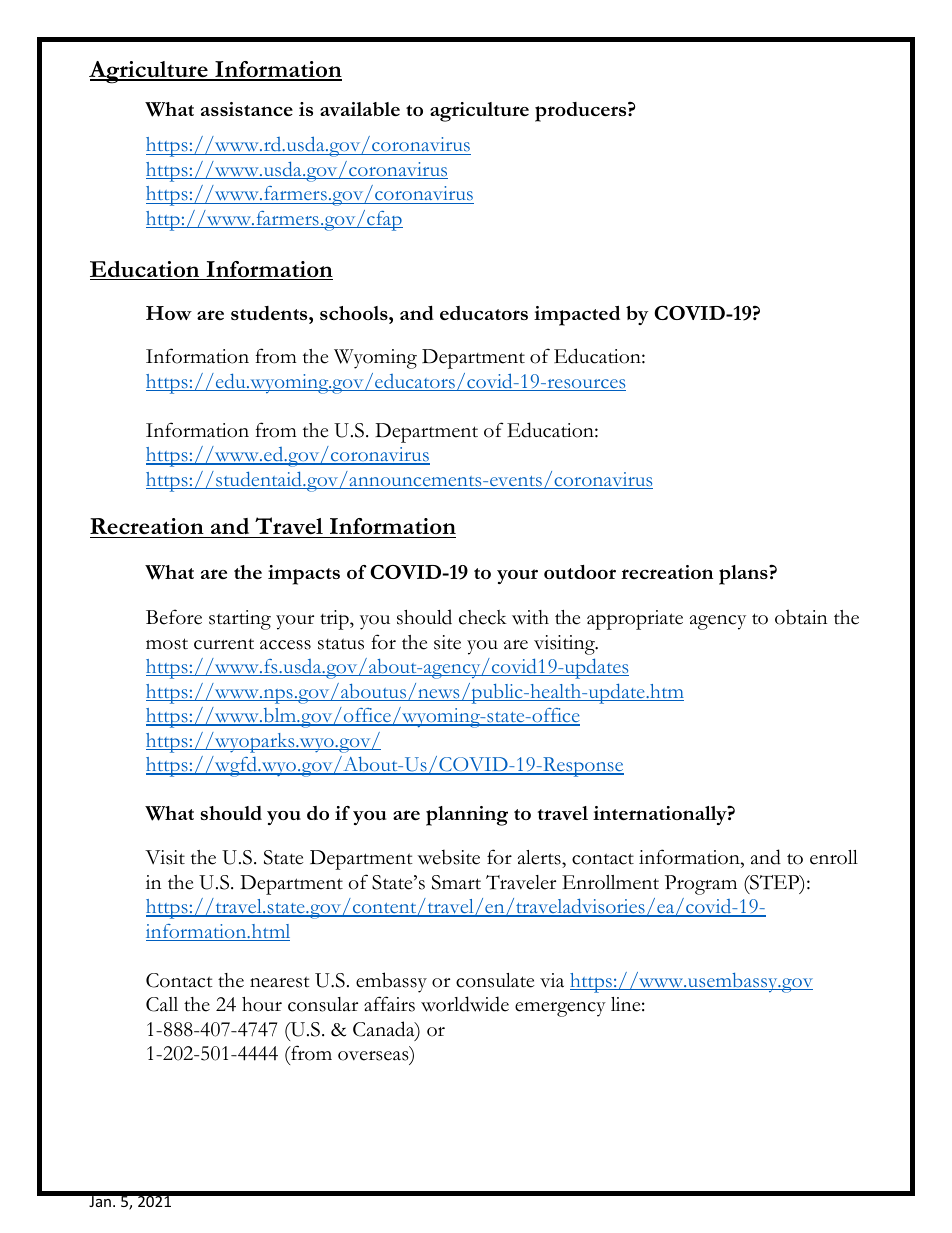 This document has height=1233, width=952. What do you see at coordinates (270, 313) in the document?
I see `students` at bounding box center [270, 313].
